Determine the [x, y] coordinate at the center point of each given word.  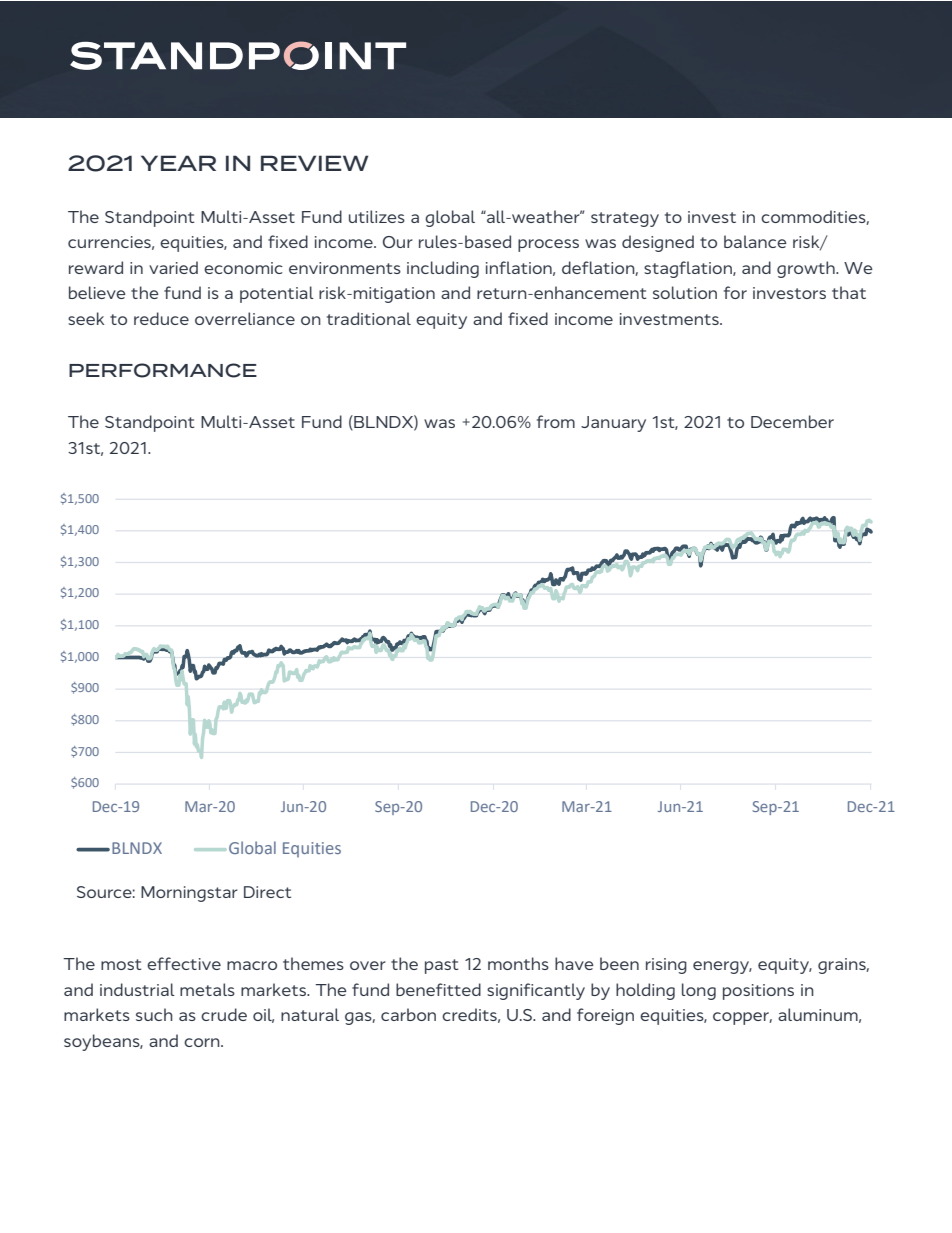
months [518, 963]
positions [758, 992]
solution [685, 292]
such [154, 1014]
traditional [369, 318]
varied [173, 267]
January [613, 424]
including [443, 269]
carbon [408, 1014]
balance [755, 241]
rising [666, 966]
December [792, 421]
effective [184, 963]
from [556, 421]
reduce [161, 318]
